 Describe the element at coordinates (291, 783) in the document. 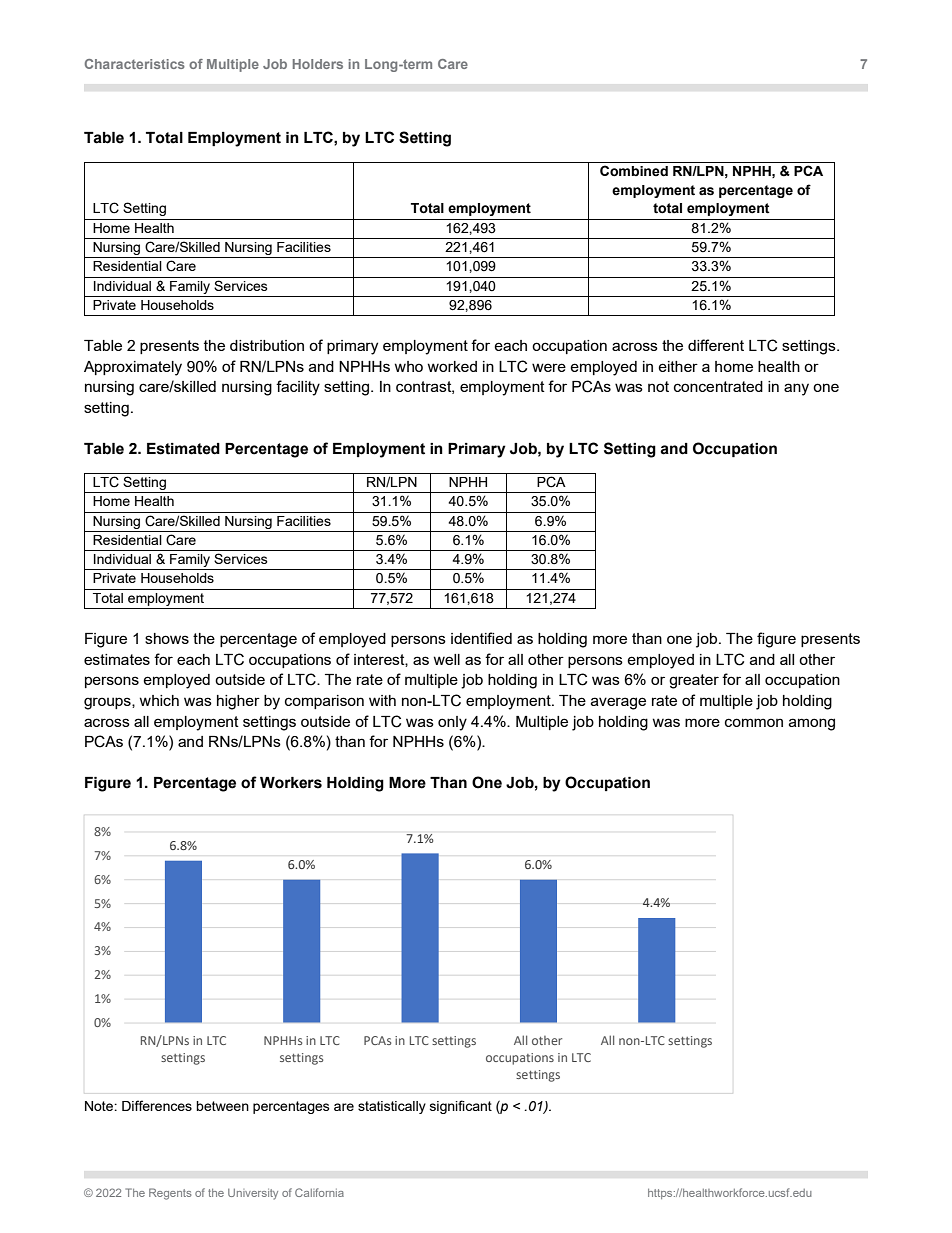

I see `Workers` at that location.
